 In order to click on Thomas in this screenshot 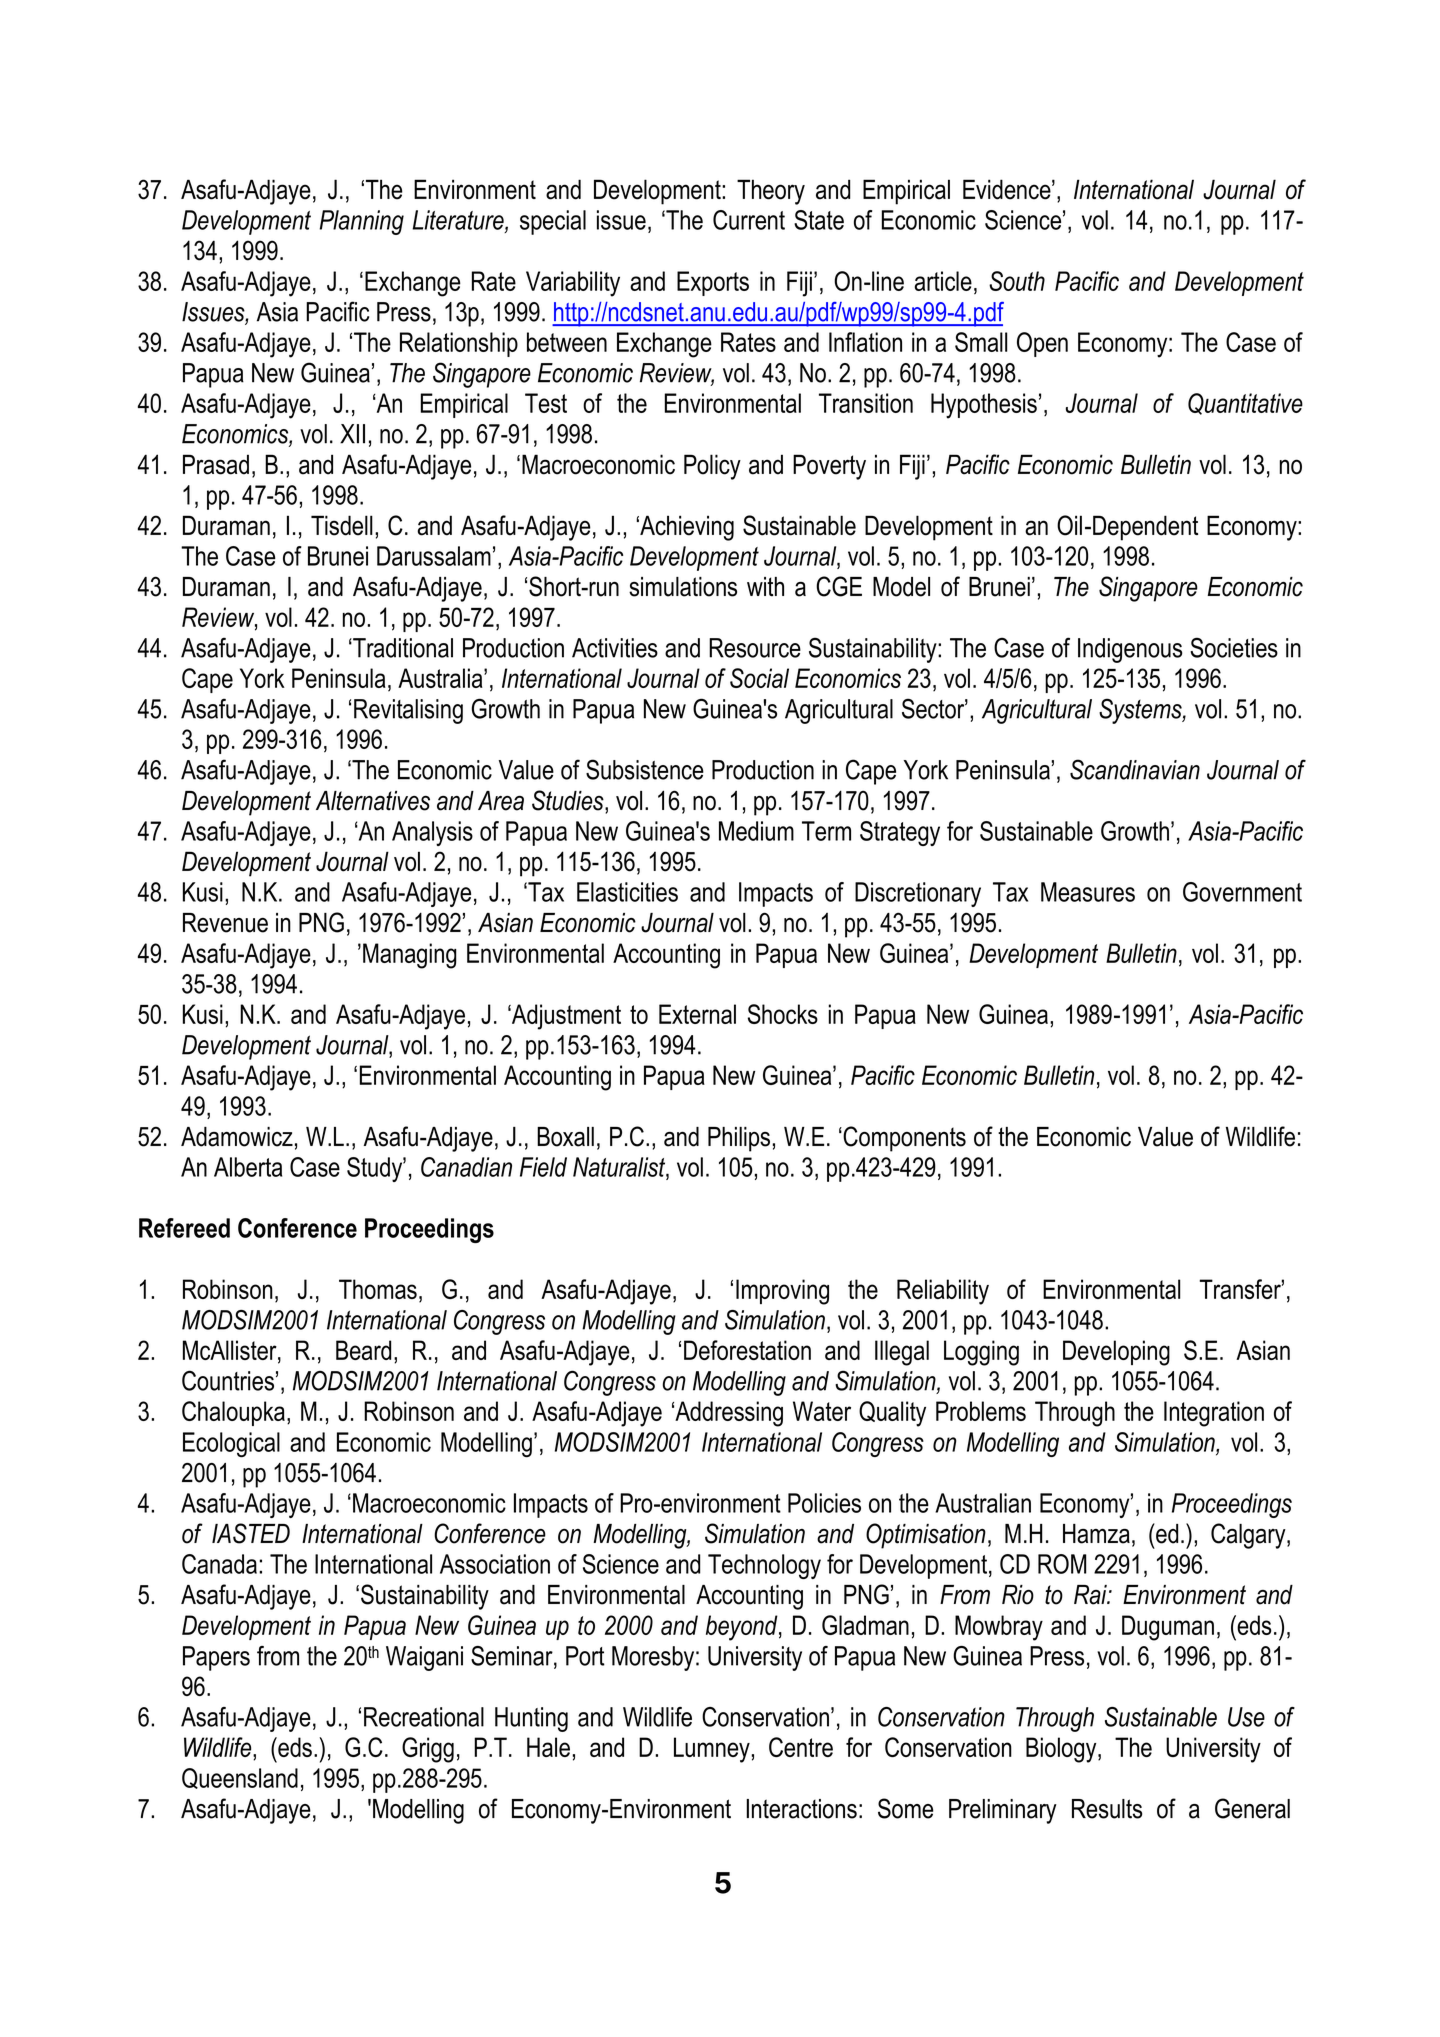, I will do `click(378, 1289)`.
